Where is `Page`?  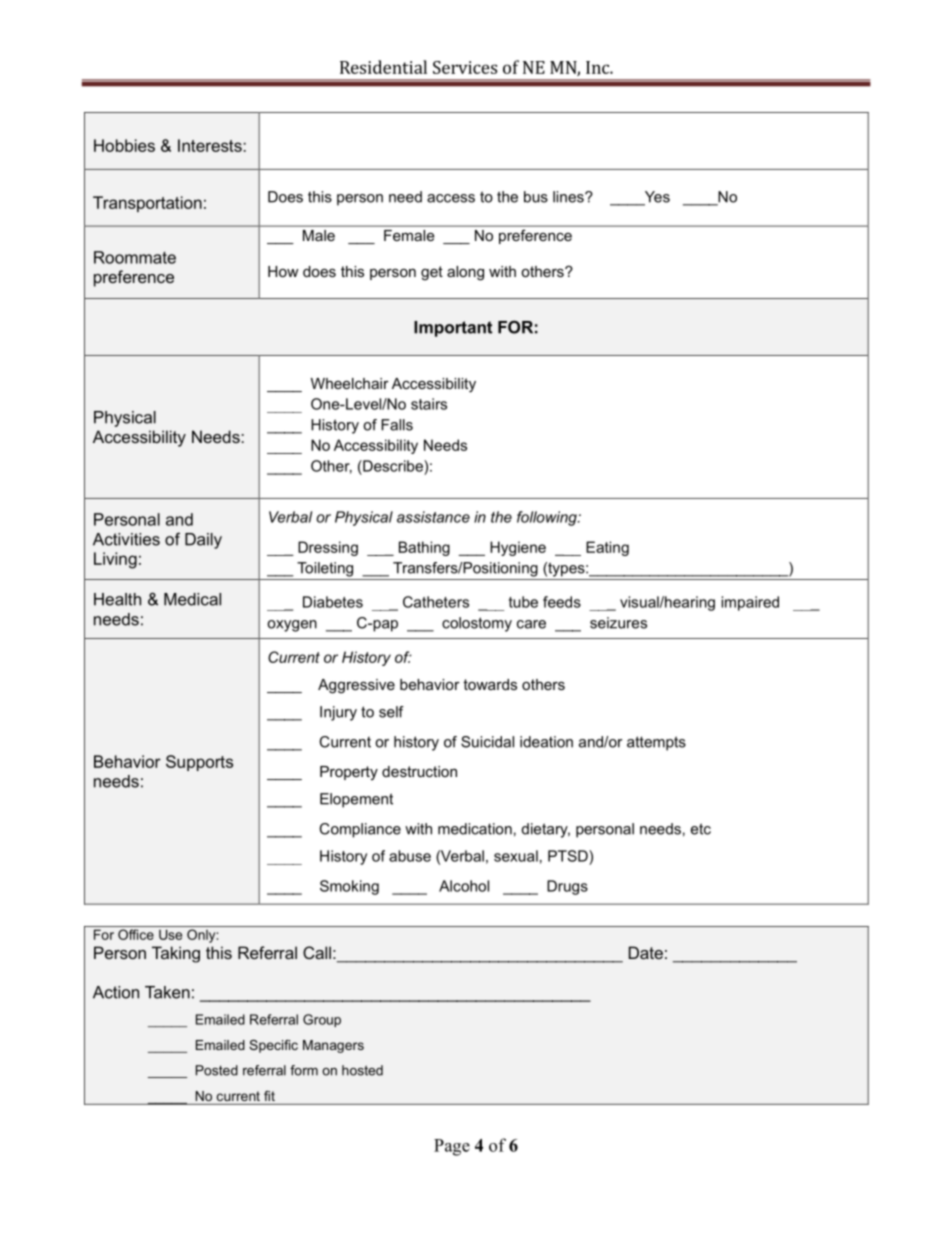 Page is located at coordinates (452, 1147).
